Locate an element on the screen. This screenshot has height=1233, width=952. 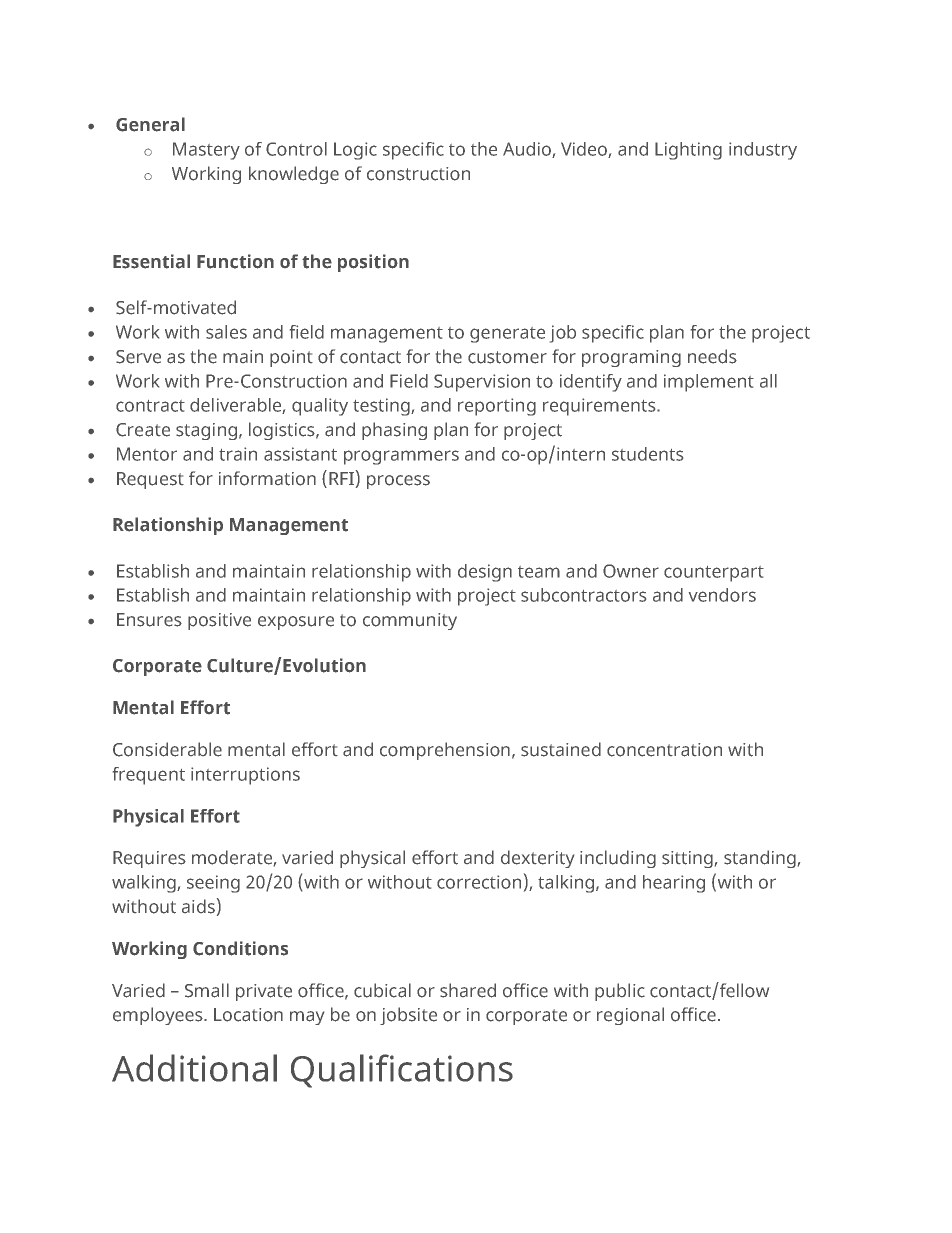
Audio is located at coordinates (528, 150).
